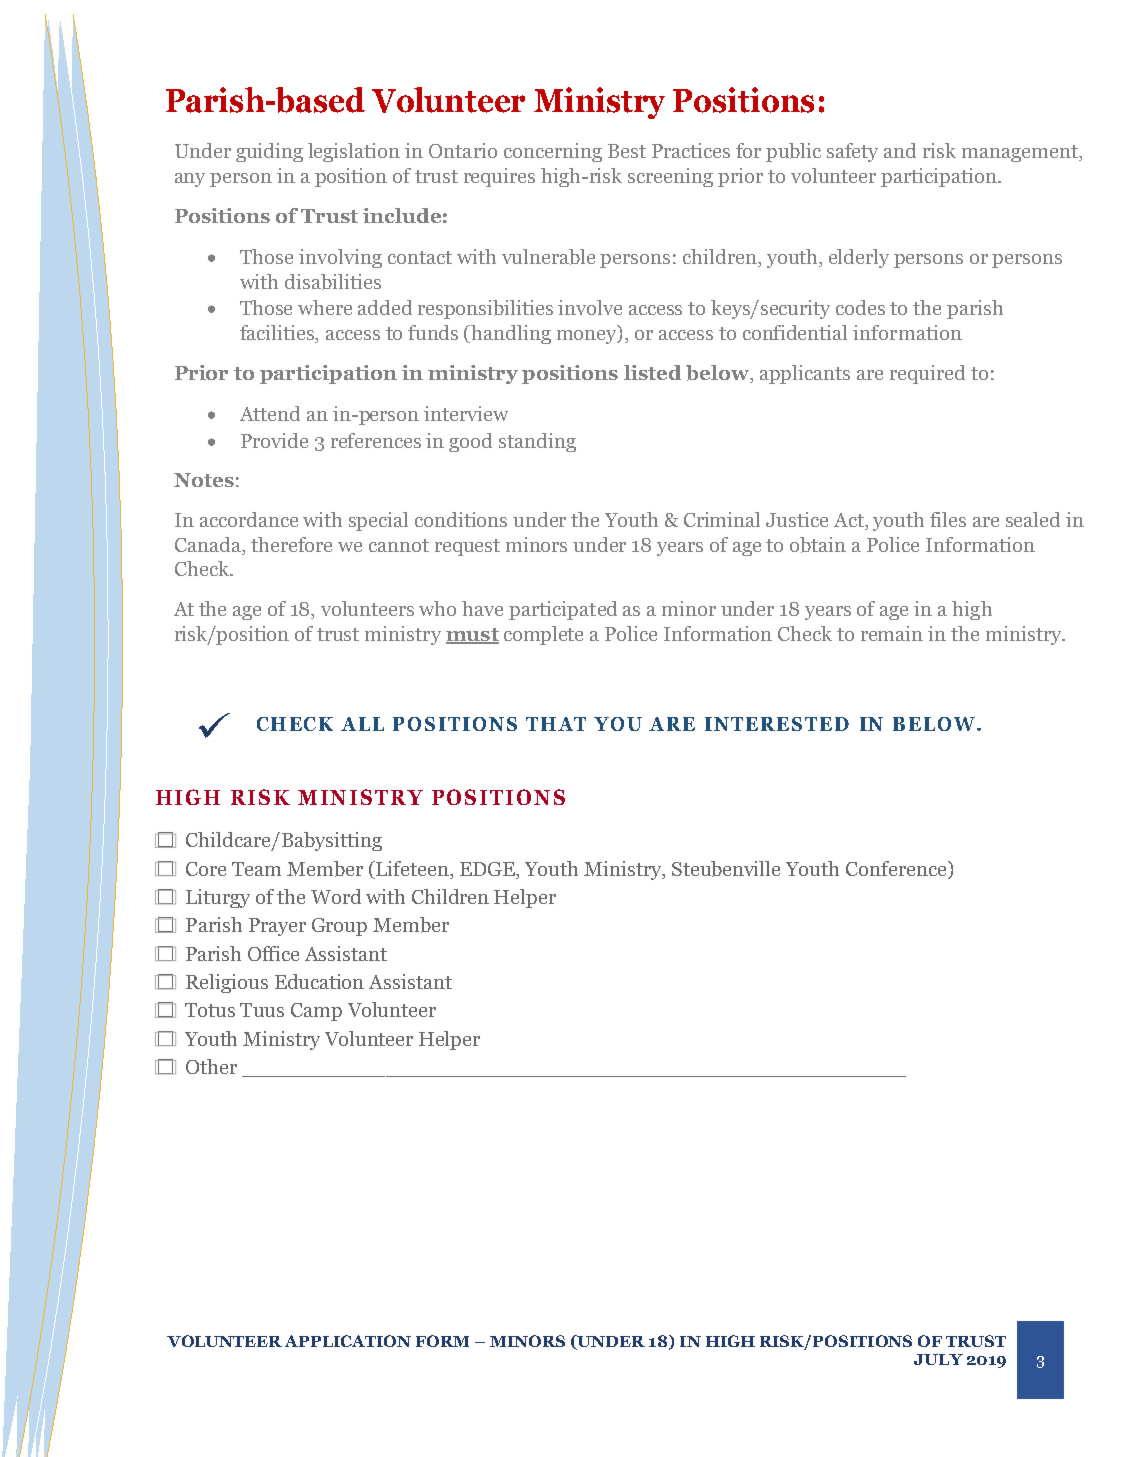  What do you see at coordinates (852, 152) in the screenshot?
I see `safety` at bounding box center [852, 152].
